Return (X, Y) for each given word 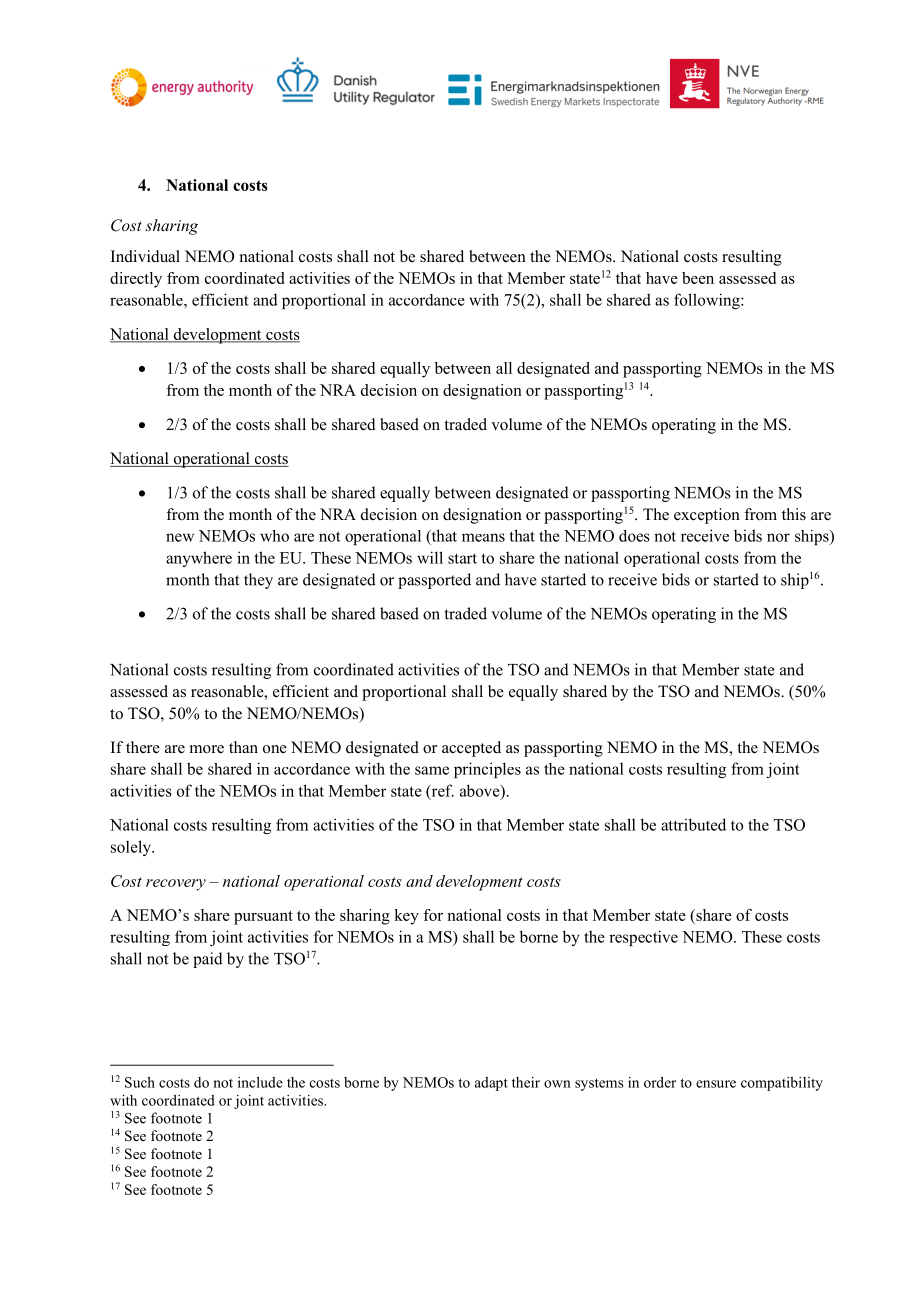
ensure (716, 1084)
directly (136, 280)
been (698, 278)
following (708, 301)
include (260, 1082)
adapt (491, 1084)
